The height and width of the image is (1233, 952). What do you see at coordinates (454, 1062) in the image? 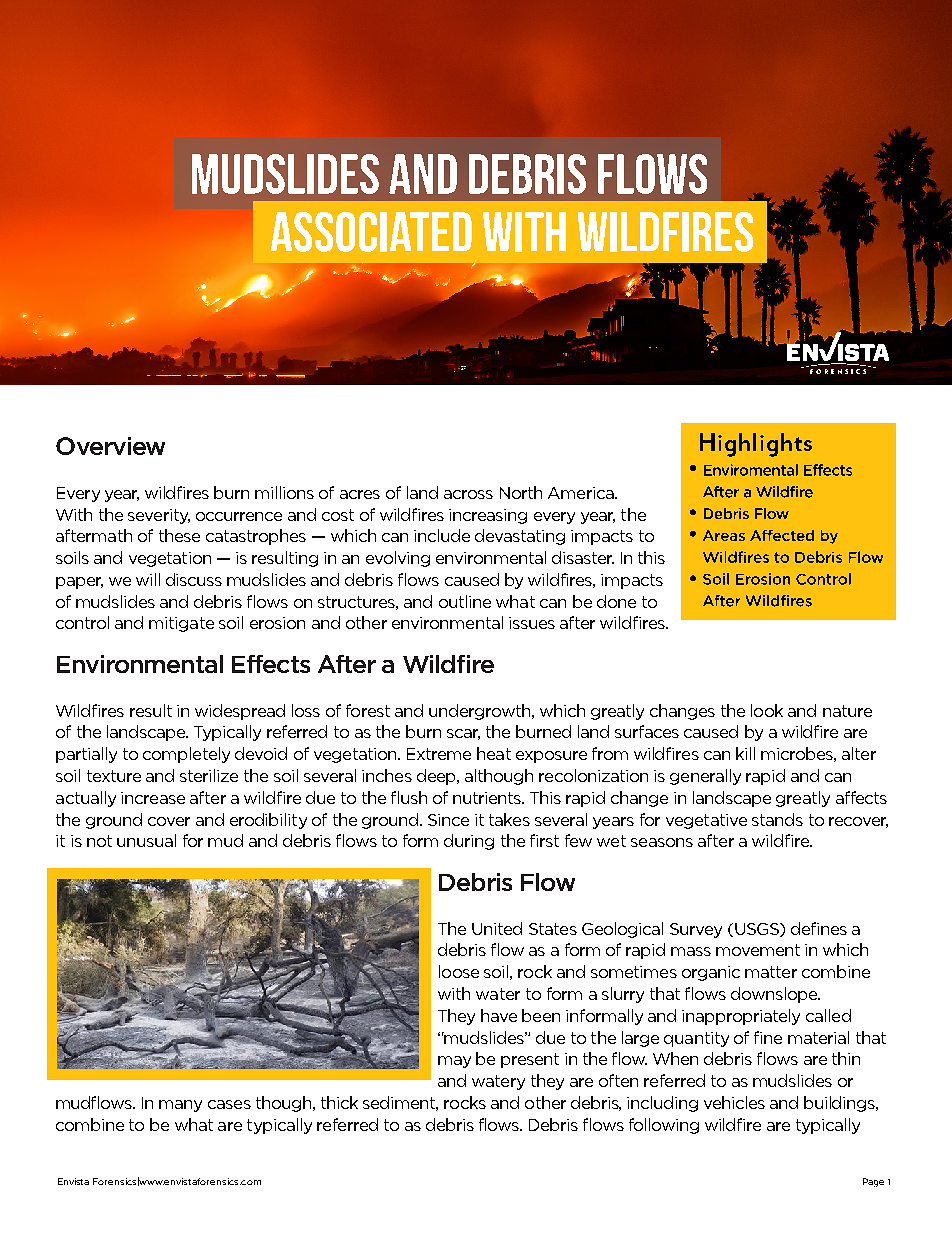
I see `may` at bounding box center [454, 1062].
